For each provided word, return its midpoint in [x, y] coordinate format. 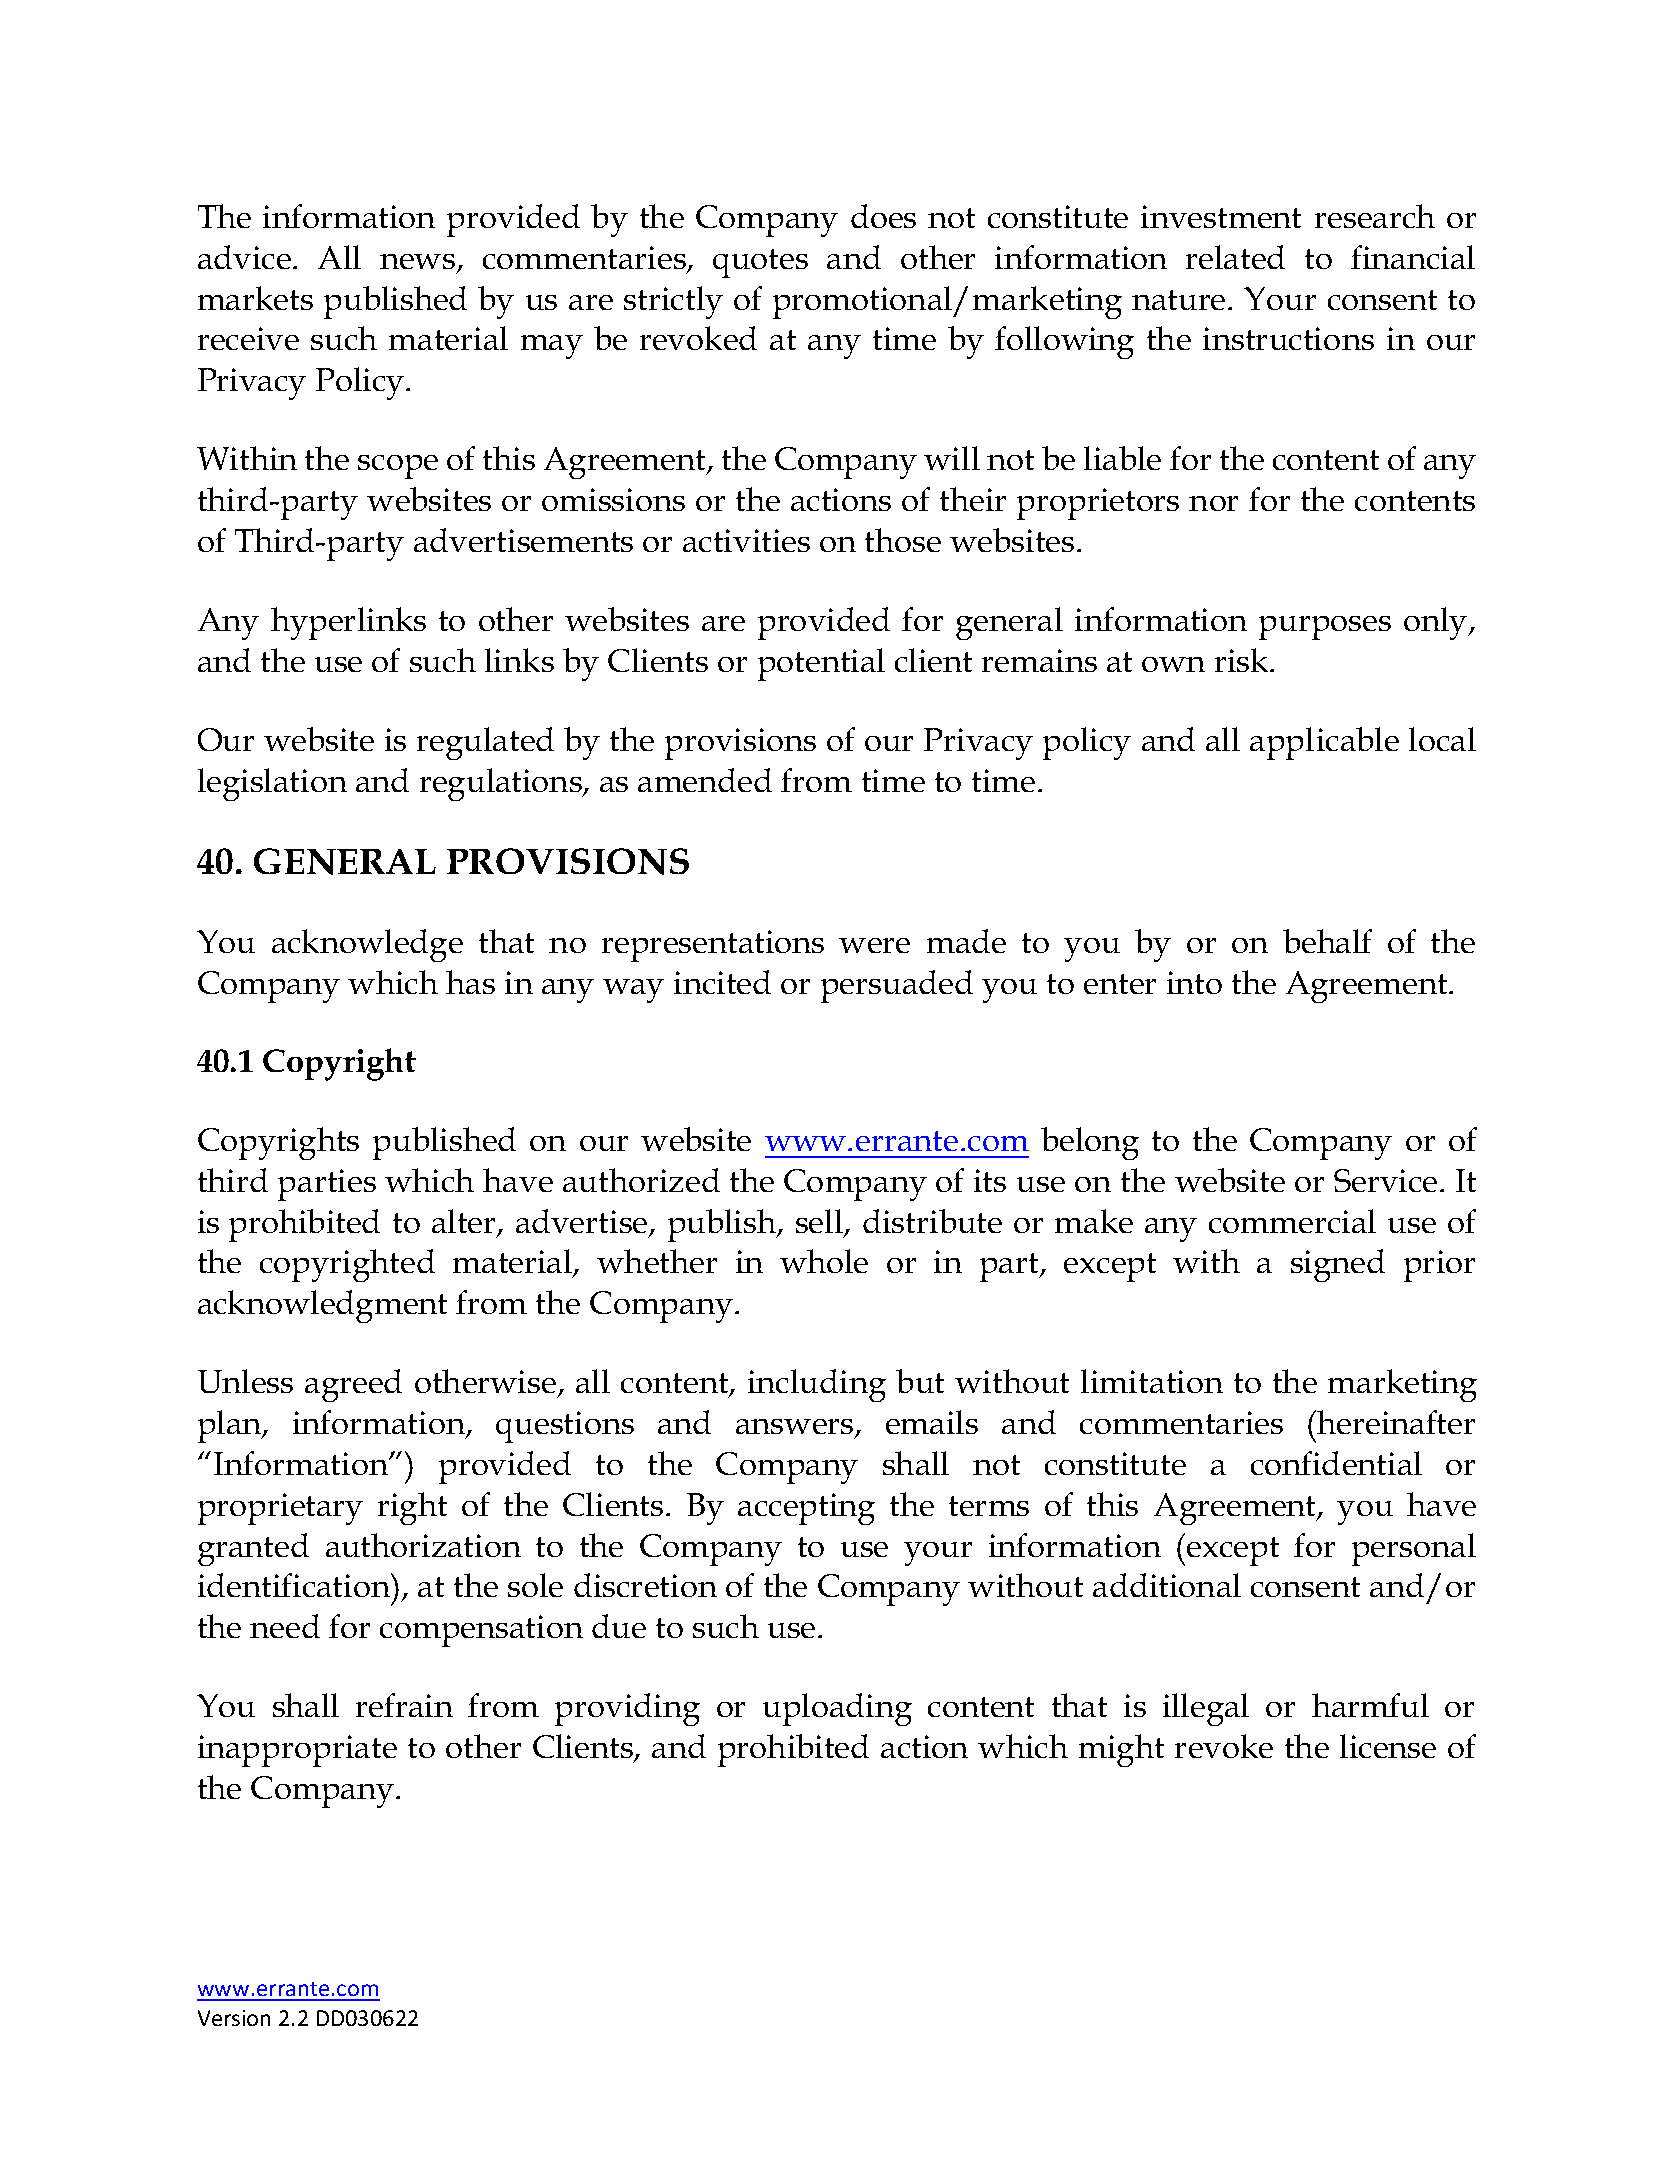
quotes [760, 263]
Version [234, 2018]
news [419, 263]
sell [820, 1222]
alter [465, 1222]
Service [1385, 1180]
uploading [837, 1709]
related [1235, 257]
